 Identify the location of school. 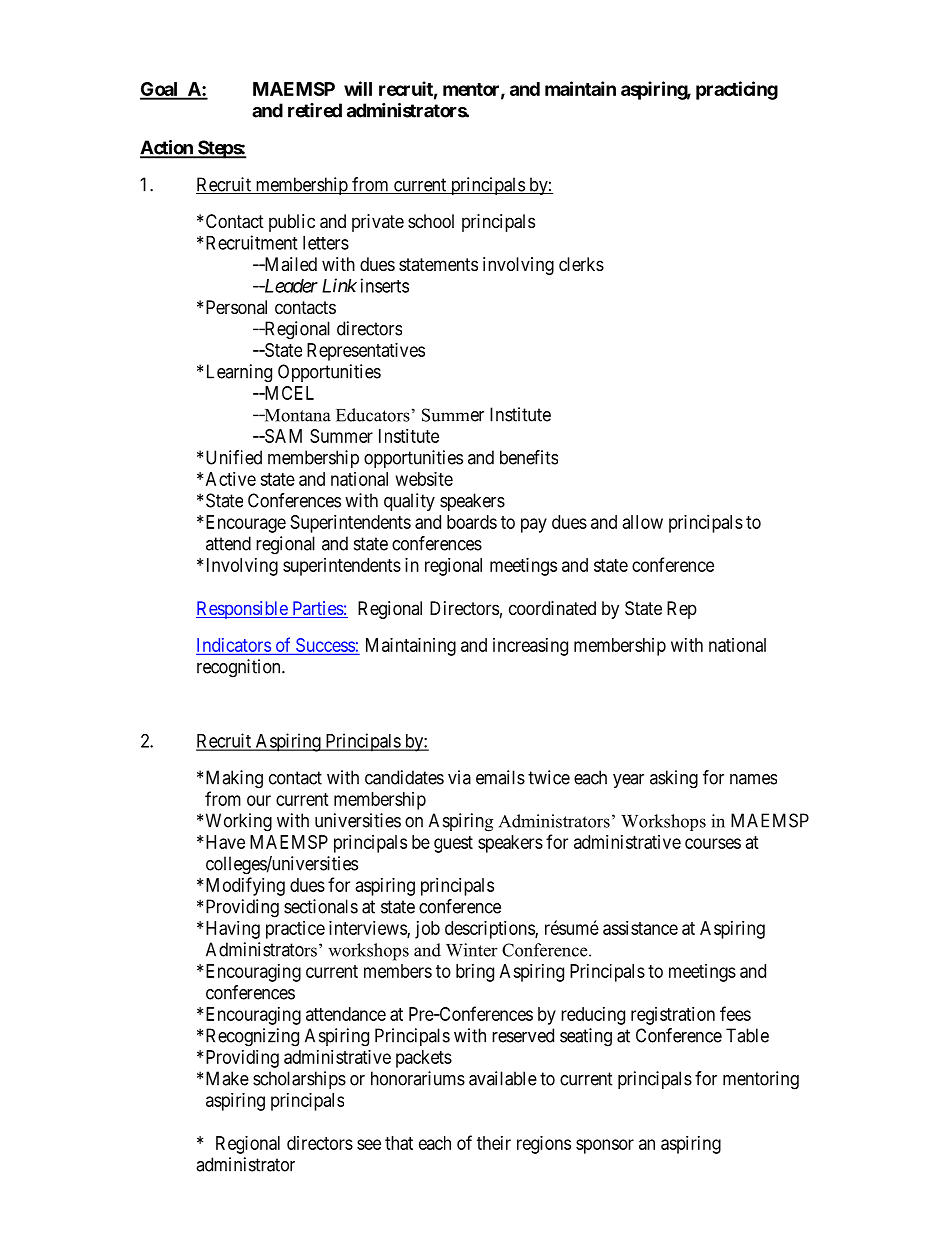
(431, 221).
